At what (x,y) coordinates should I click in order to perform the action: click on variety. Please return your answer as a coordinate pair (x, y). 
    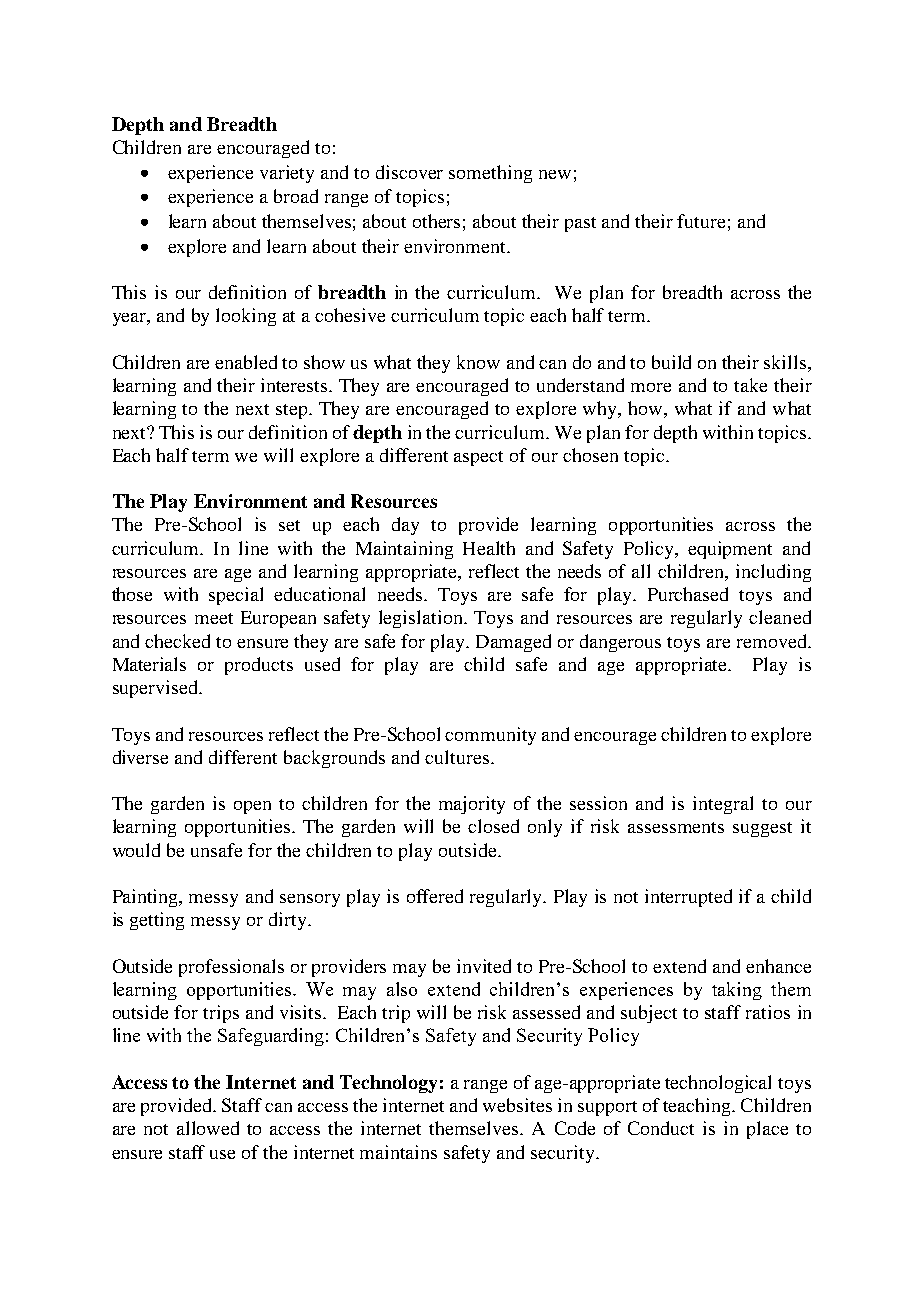
    Looking at the image, I should click on (287, 174).
